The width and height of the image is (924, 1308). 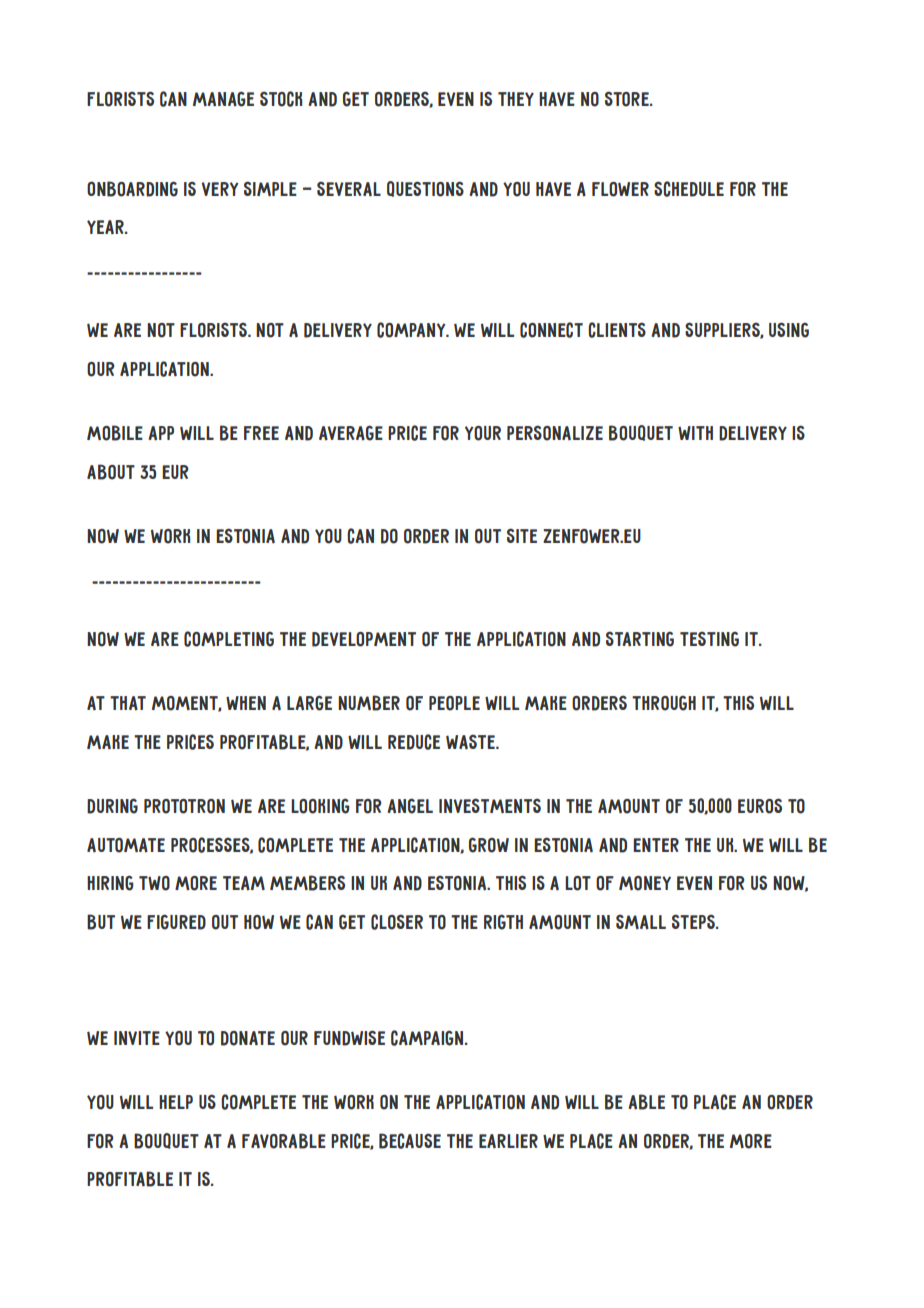 I want to click on with, so click(x=695, y=433).
